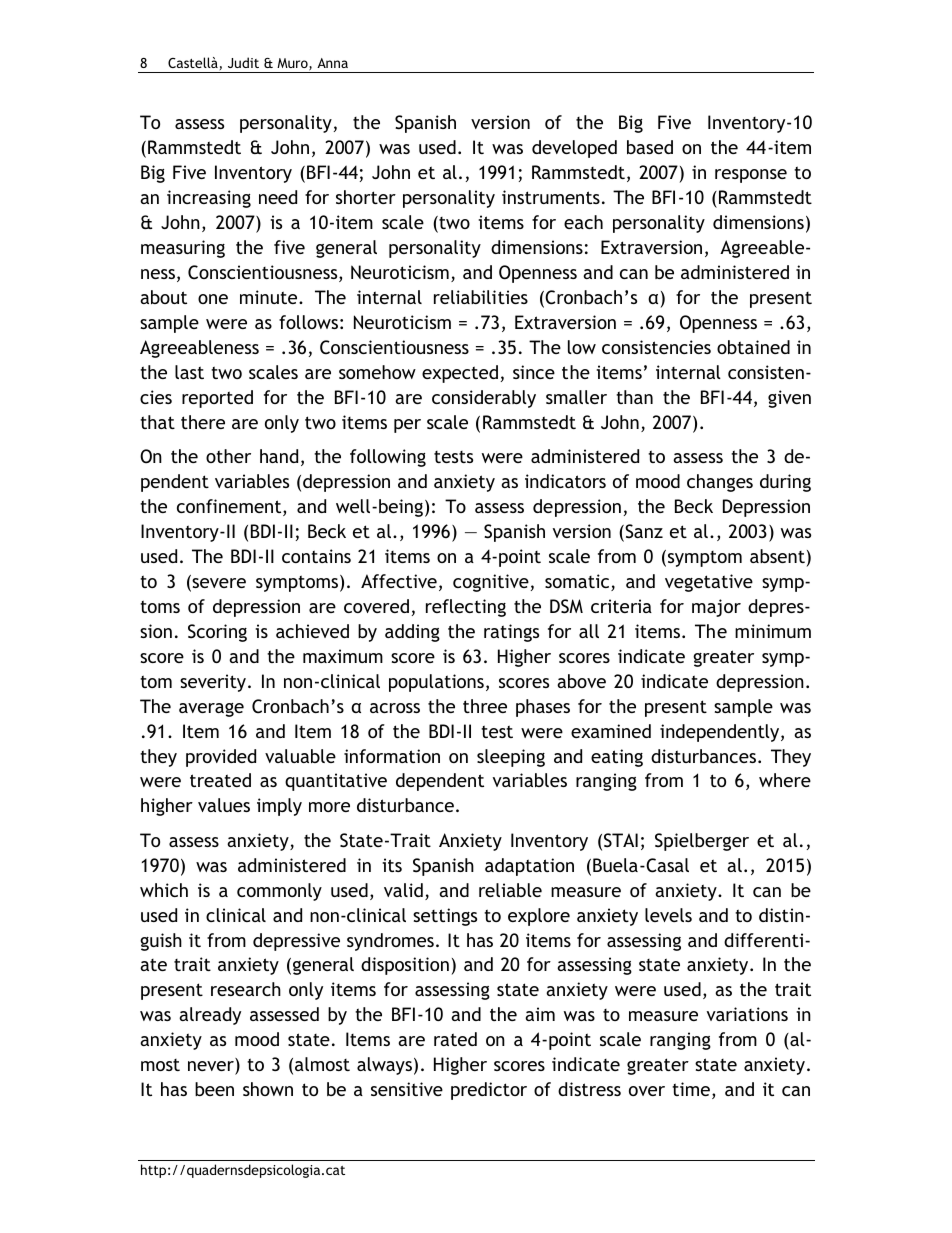 The image size is (952, 1233). I want to click on developed, so click(574, 149).
